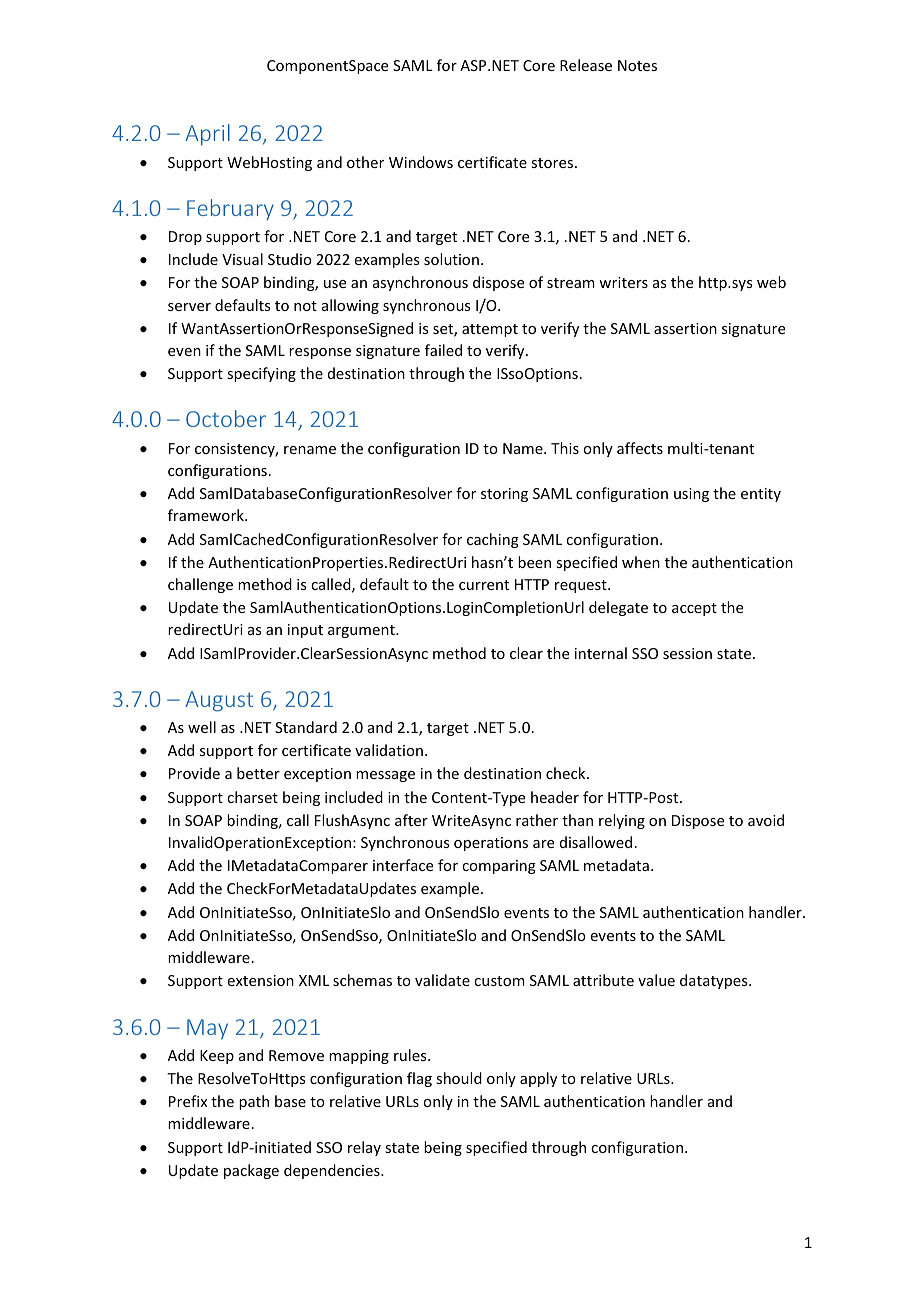  I want to click on April, so click(207, 135).
